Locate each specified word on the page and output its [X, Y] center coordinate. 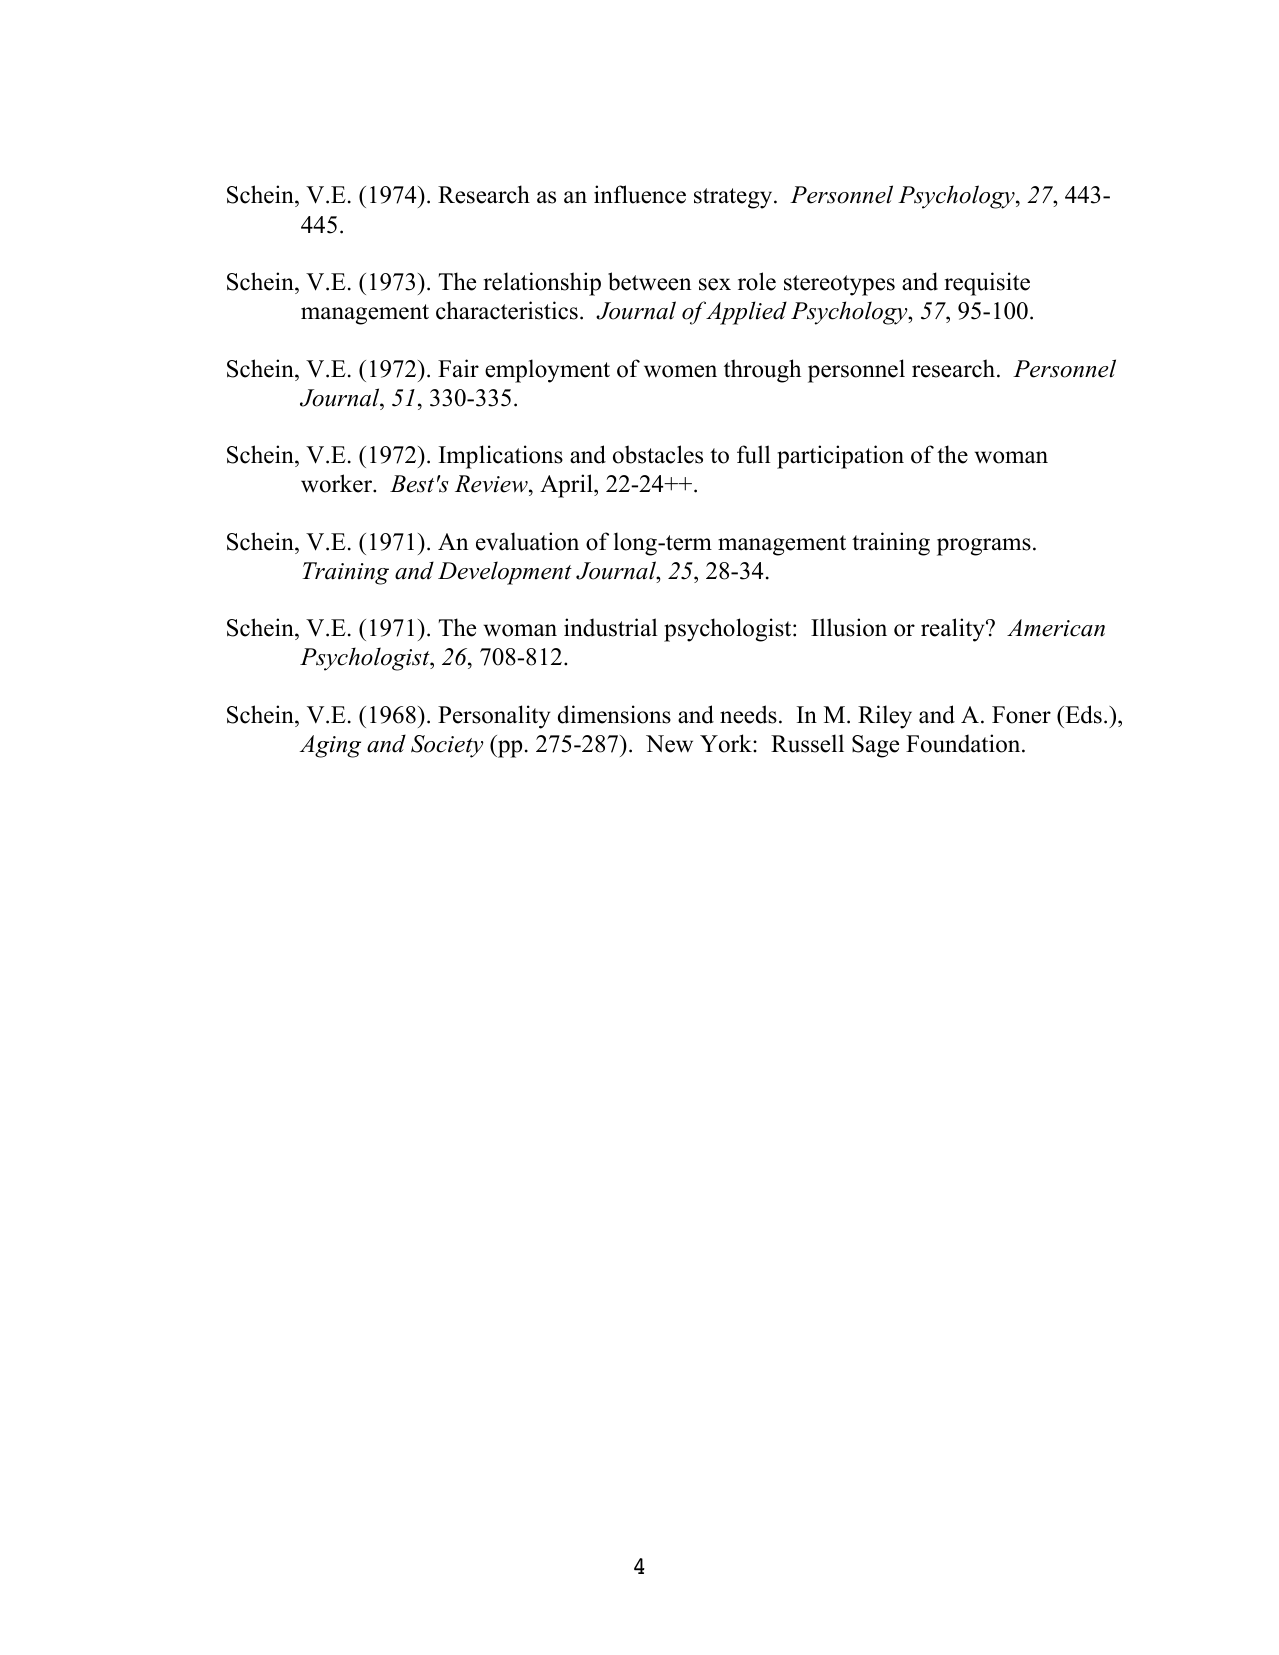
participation [840, 457]
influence [640, 194]
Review [492, 484]
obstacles [658, 454]
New [669, 744]
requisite [987, 284]
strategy [734, 198]
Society [447, 746]
